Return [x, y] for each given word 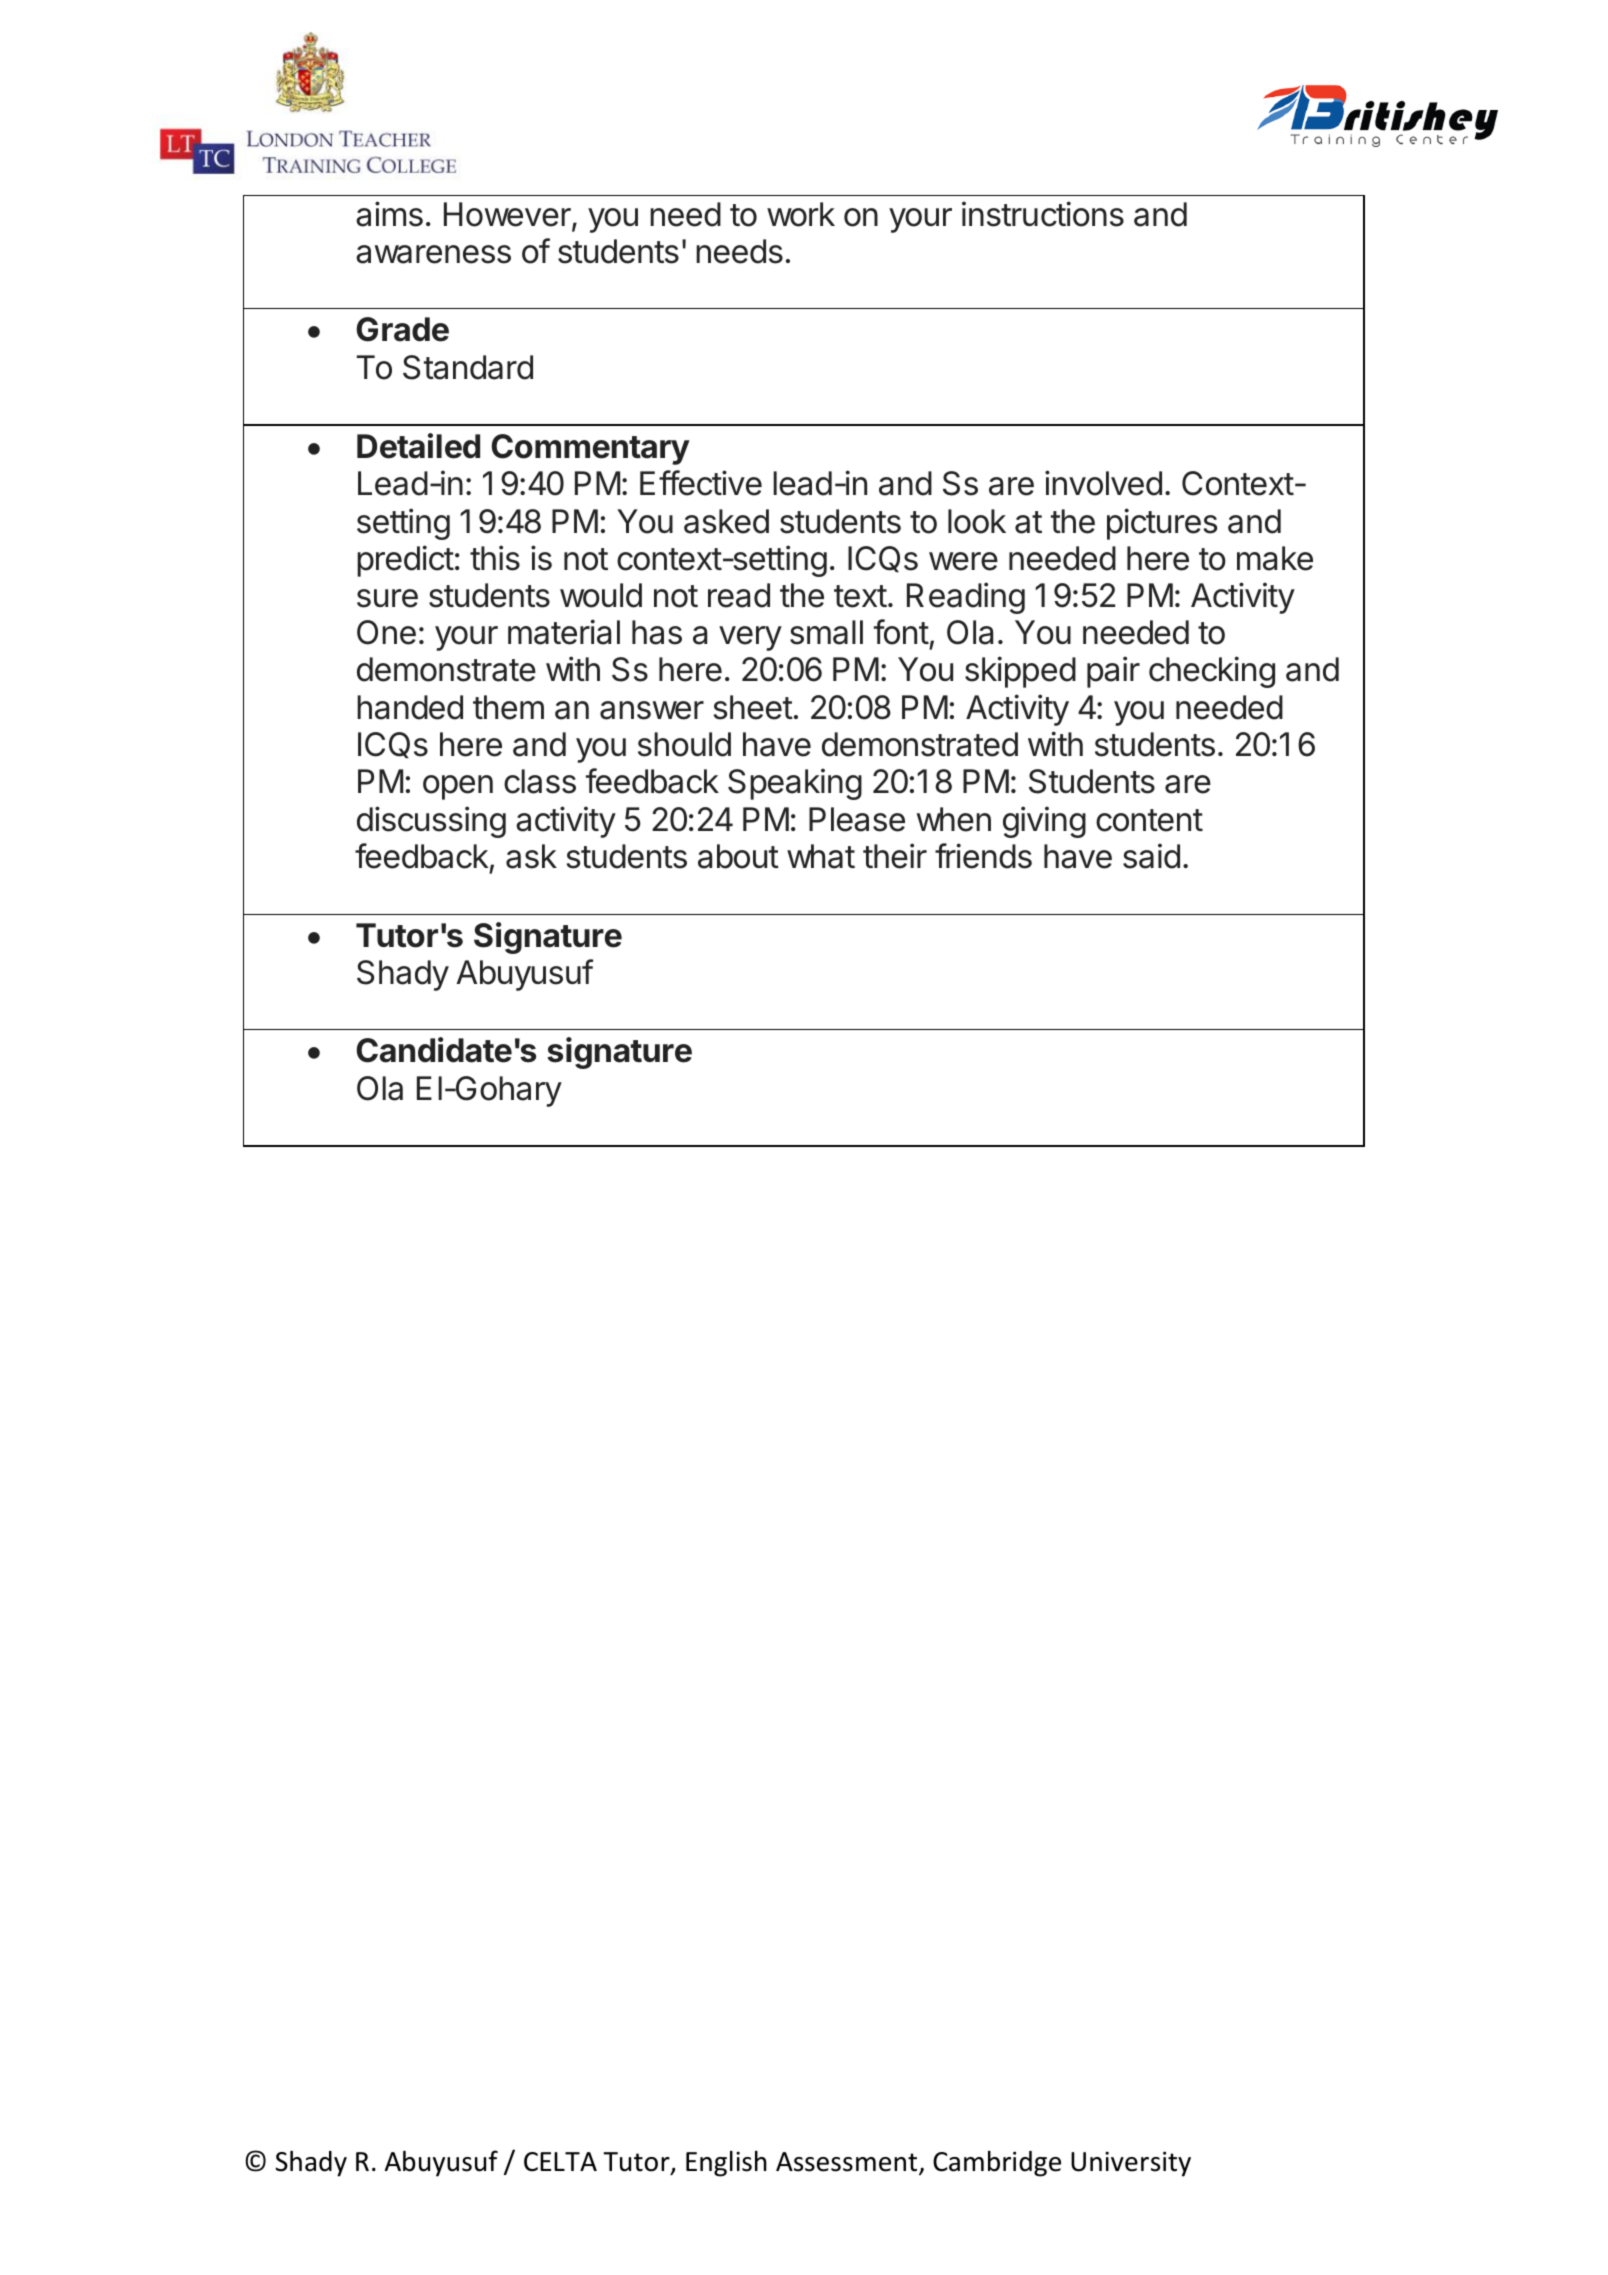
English [726, 2163]
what [821, 856]
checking [1212, 672]
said [1151, 856]
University [1131, 2164]
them [508, 707]
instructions [1043, 214]
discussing [431, 822]
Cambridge [997, 2163]
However [508, 215]
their [895, 856]
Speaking [795, 784]
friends [983, 856]
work [801, 214]
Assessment [848, 2163]
